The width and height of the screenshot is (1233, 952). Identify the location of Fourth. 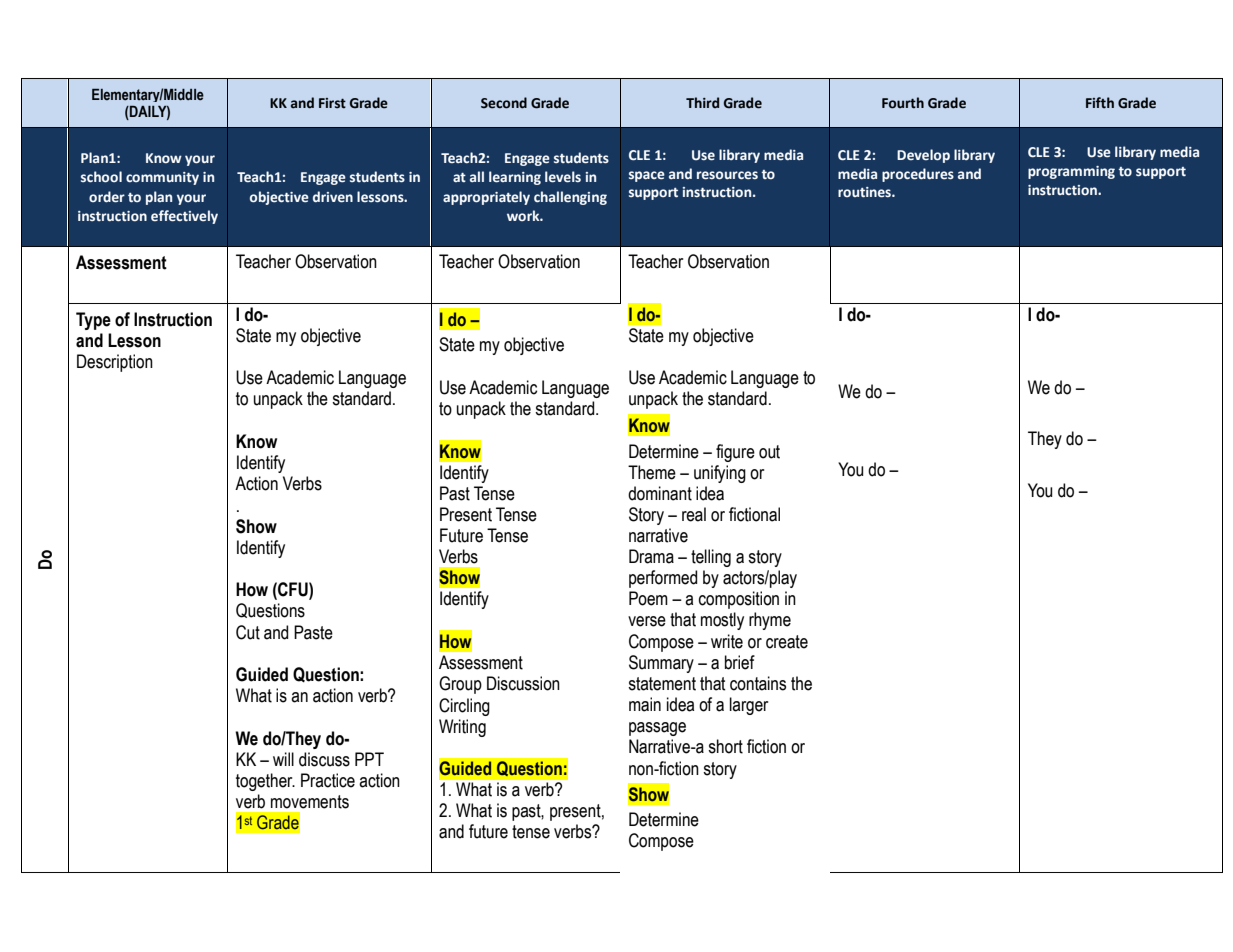
(903, 103).
